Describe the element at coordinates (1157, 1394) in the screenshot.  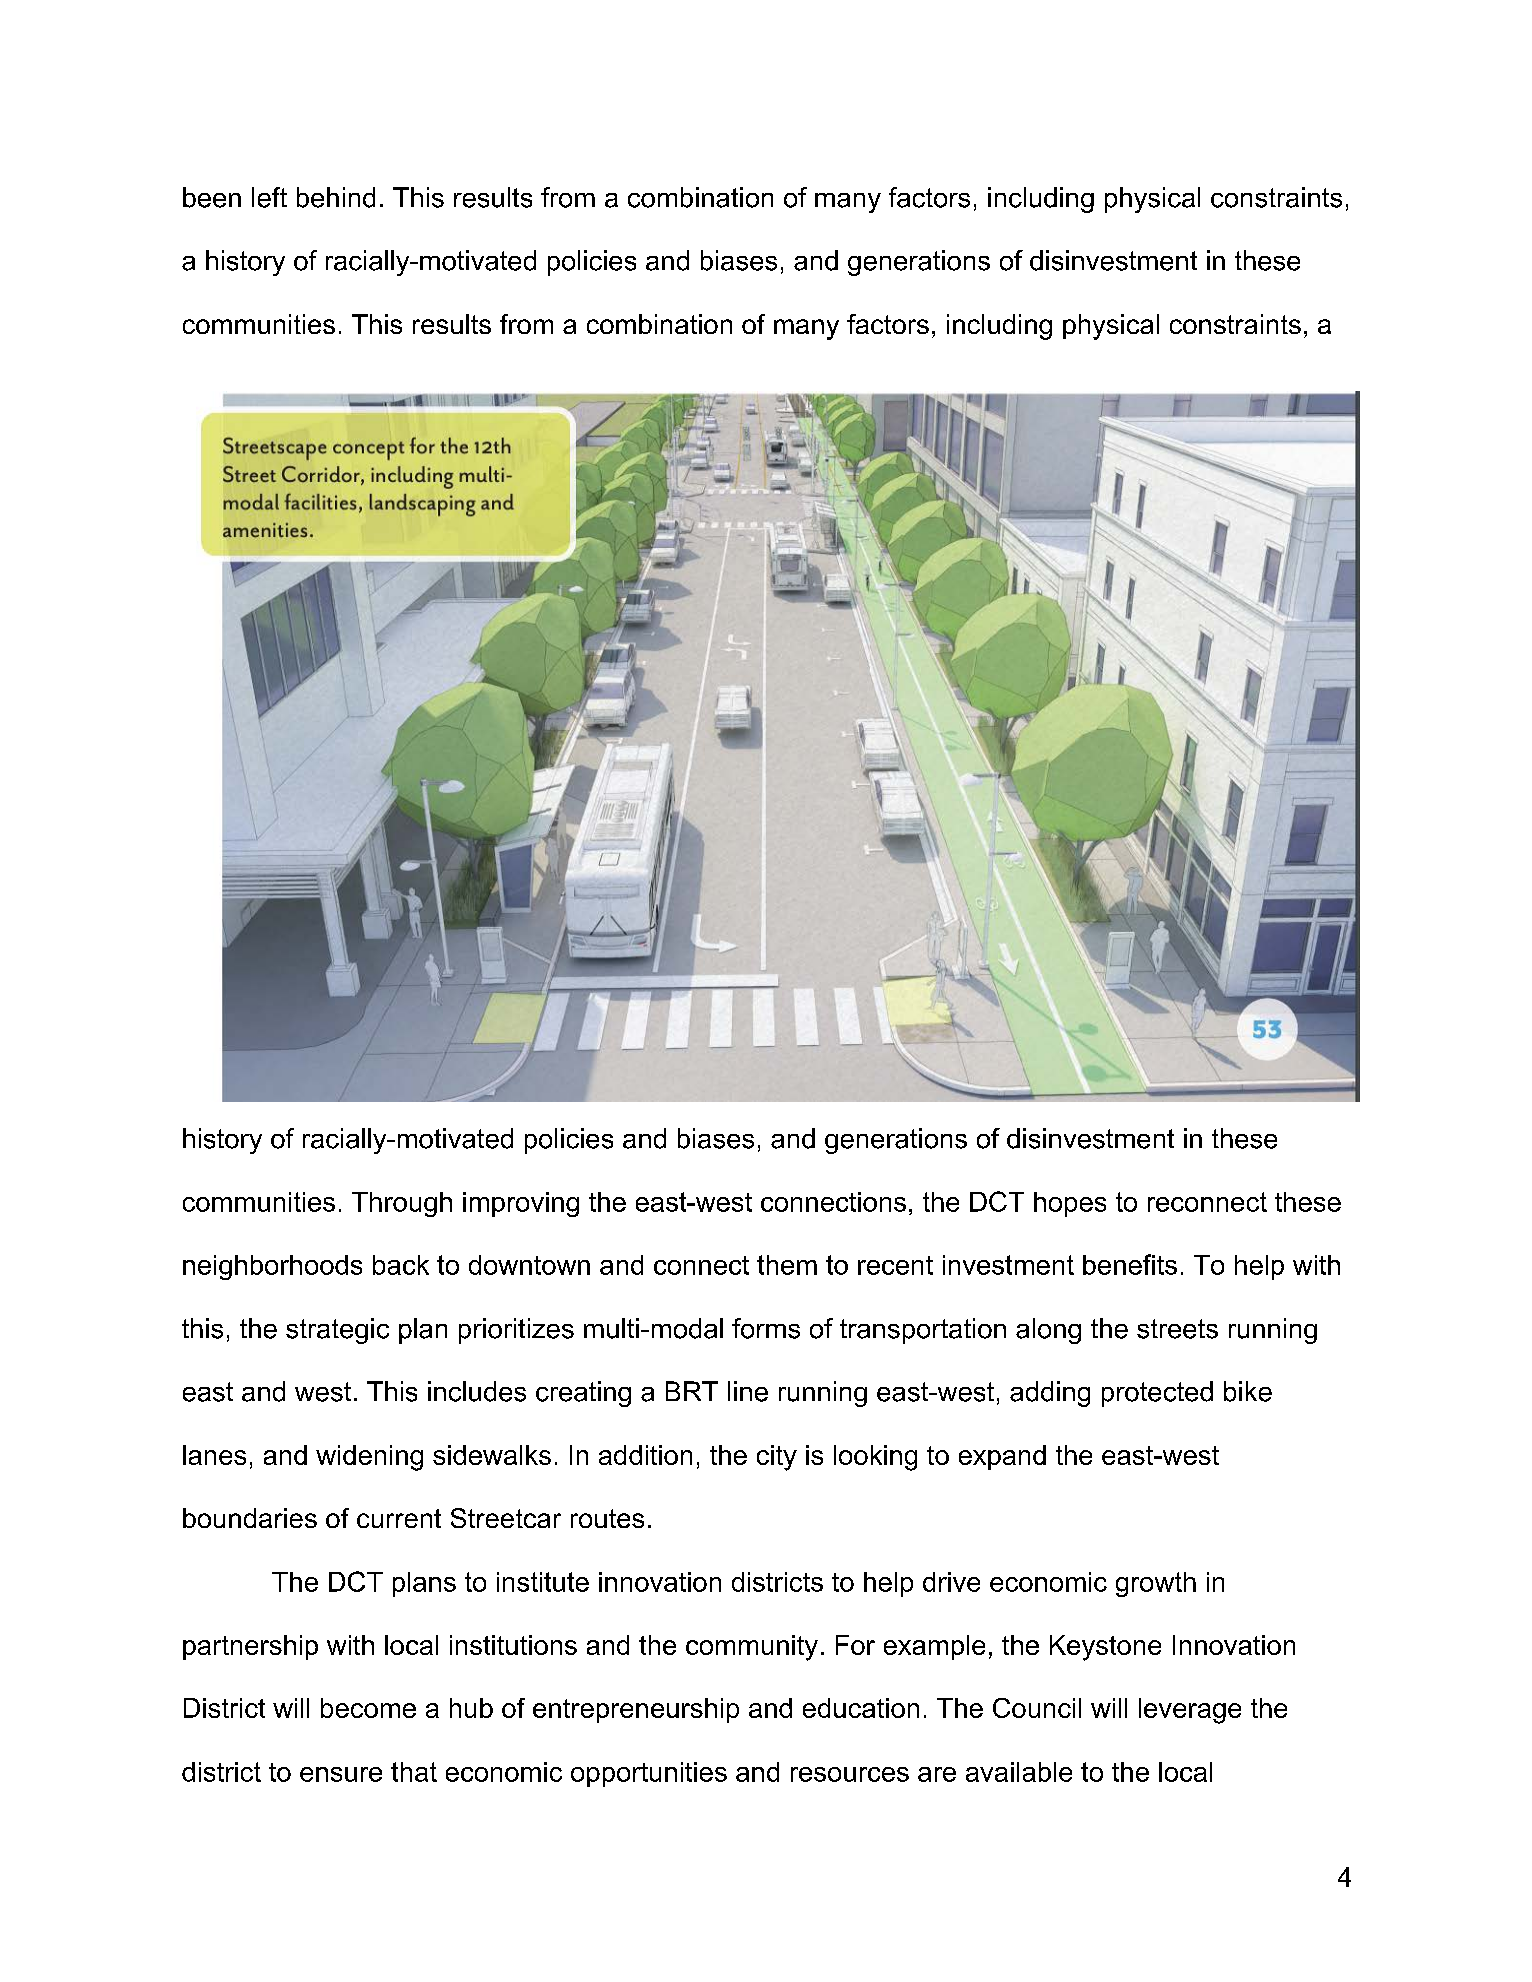
I see `protected` at that location.
